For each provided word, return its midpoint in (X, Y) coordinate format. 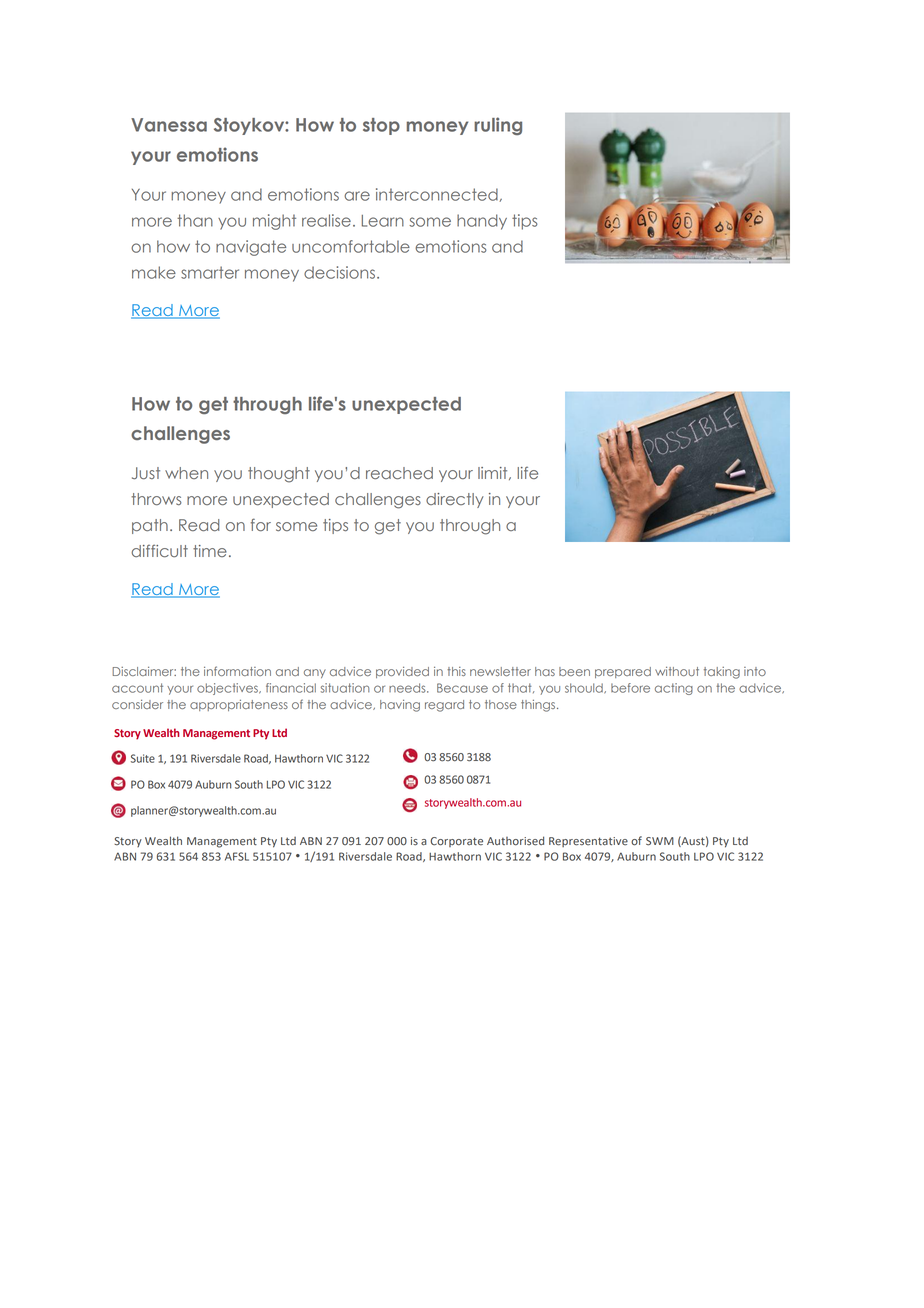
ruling (498, 126)
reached (399, 473)
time (210, 551)
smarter (210, 272)
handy (482, 222)
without (677, 671)
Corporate (456, 842)
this (456, 671)
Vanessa (169, 125)
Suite (143, 758)
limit (494, 473)
